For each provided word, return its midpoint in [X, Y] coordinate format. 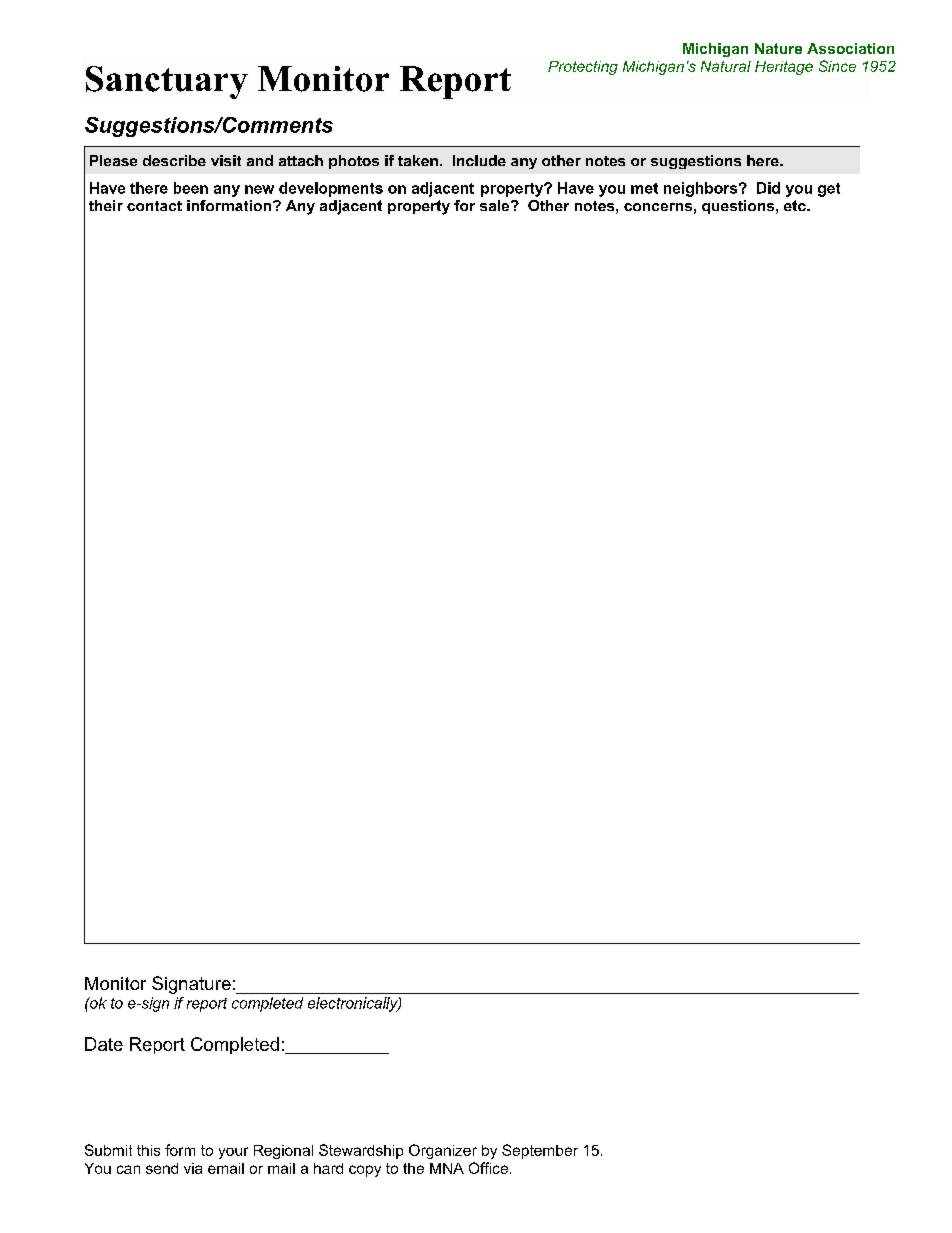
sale [496, 205]
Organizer [443, 1151]
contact [154, 206]
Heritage [784, 68]
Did [768, 188]
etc [796, 205]
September [540, 1151]
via [193, 1168]
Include [479, 160]
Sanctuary [167, 82]
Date [104, 1044]
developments [331, 189]
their [106, 205]
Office [488, 1168]
